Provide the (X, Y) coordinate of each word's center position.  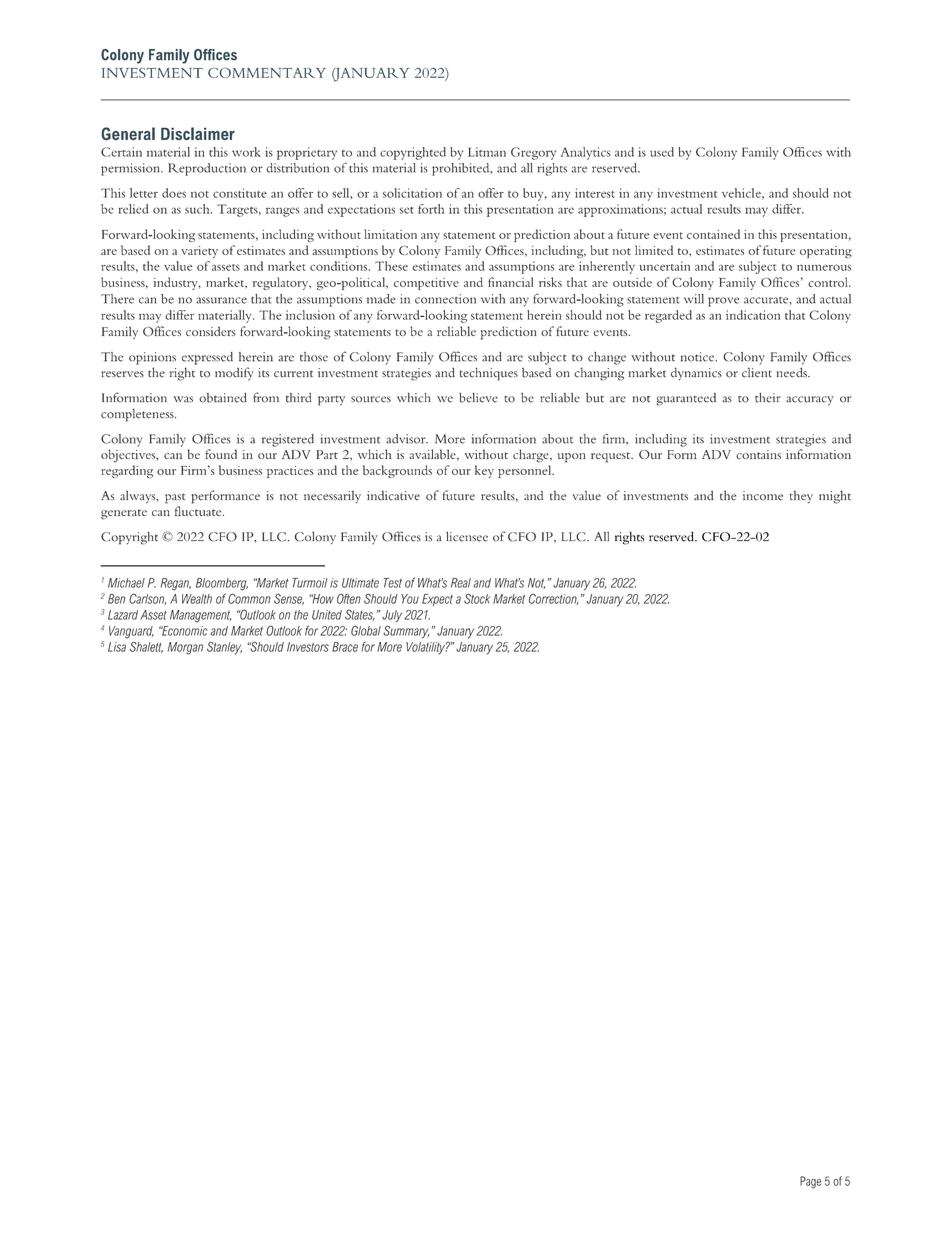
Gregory (533, 153)
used (662, 152)
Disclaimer (198, 133)
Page (810, 1182)
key (484, 471)
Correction (553, 599)
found (221, 454)
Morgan (185, 648)
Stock (477, 598)
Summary (406, 632)
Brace (345, 647)
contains (758, 454)
